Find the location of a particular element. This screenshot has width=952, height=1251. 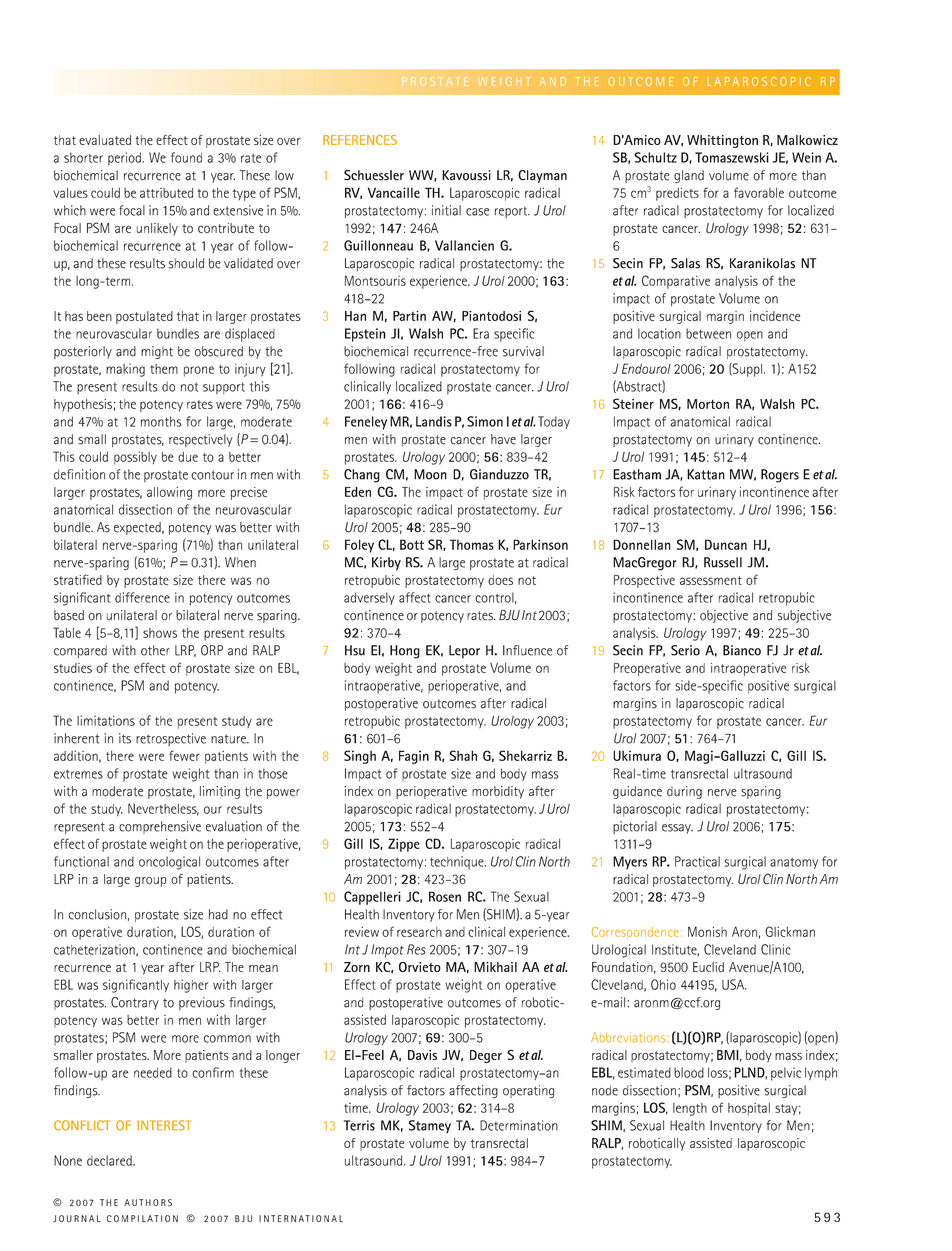

favorable is located at coordinates (759, 192).
